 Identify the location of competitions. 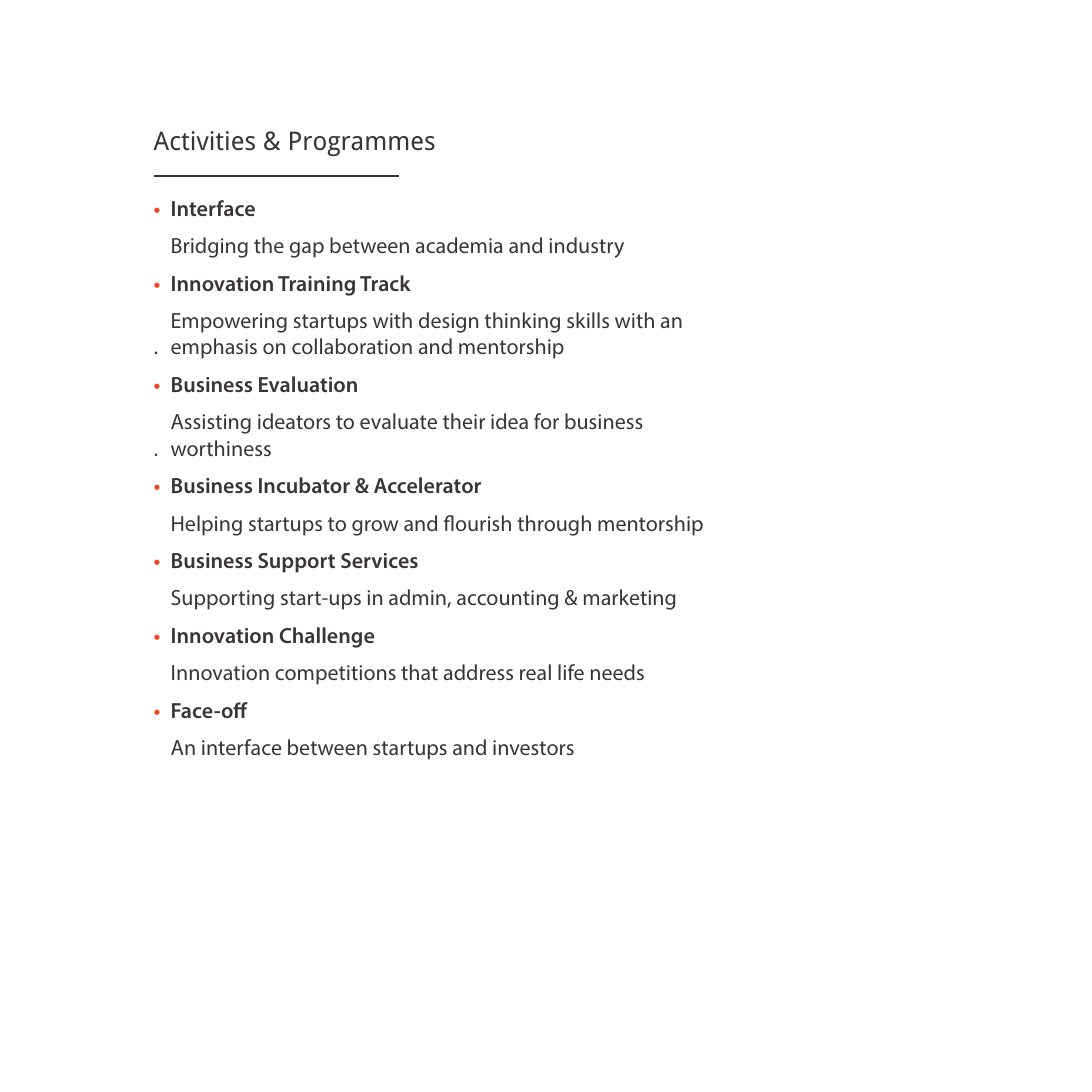
(335, 675).
